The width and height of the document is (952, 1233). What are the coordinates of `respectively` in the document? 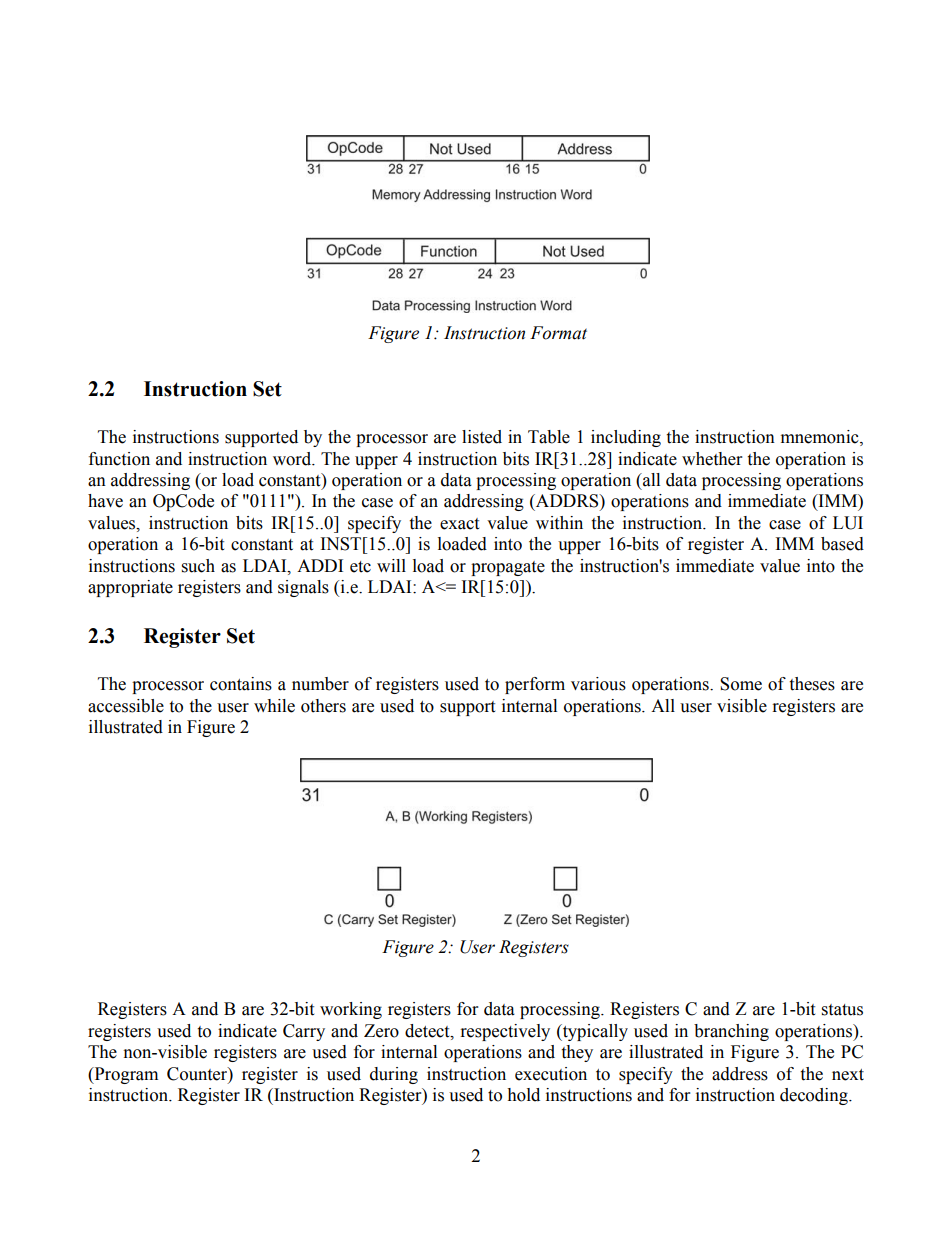 It's located at (505, 1032).
